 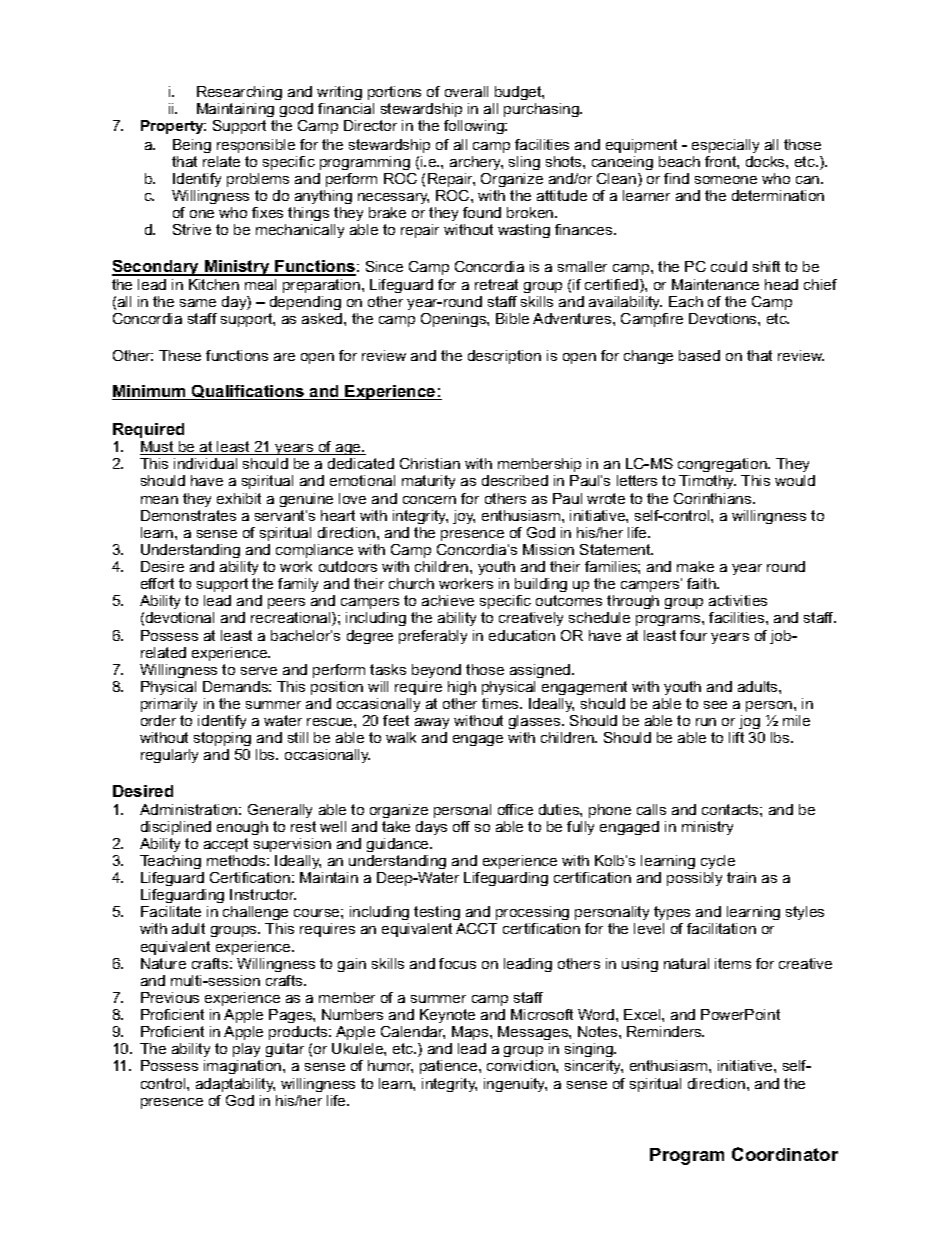 I want to click on Coordinator, so click(x=785, y=1154).
